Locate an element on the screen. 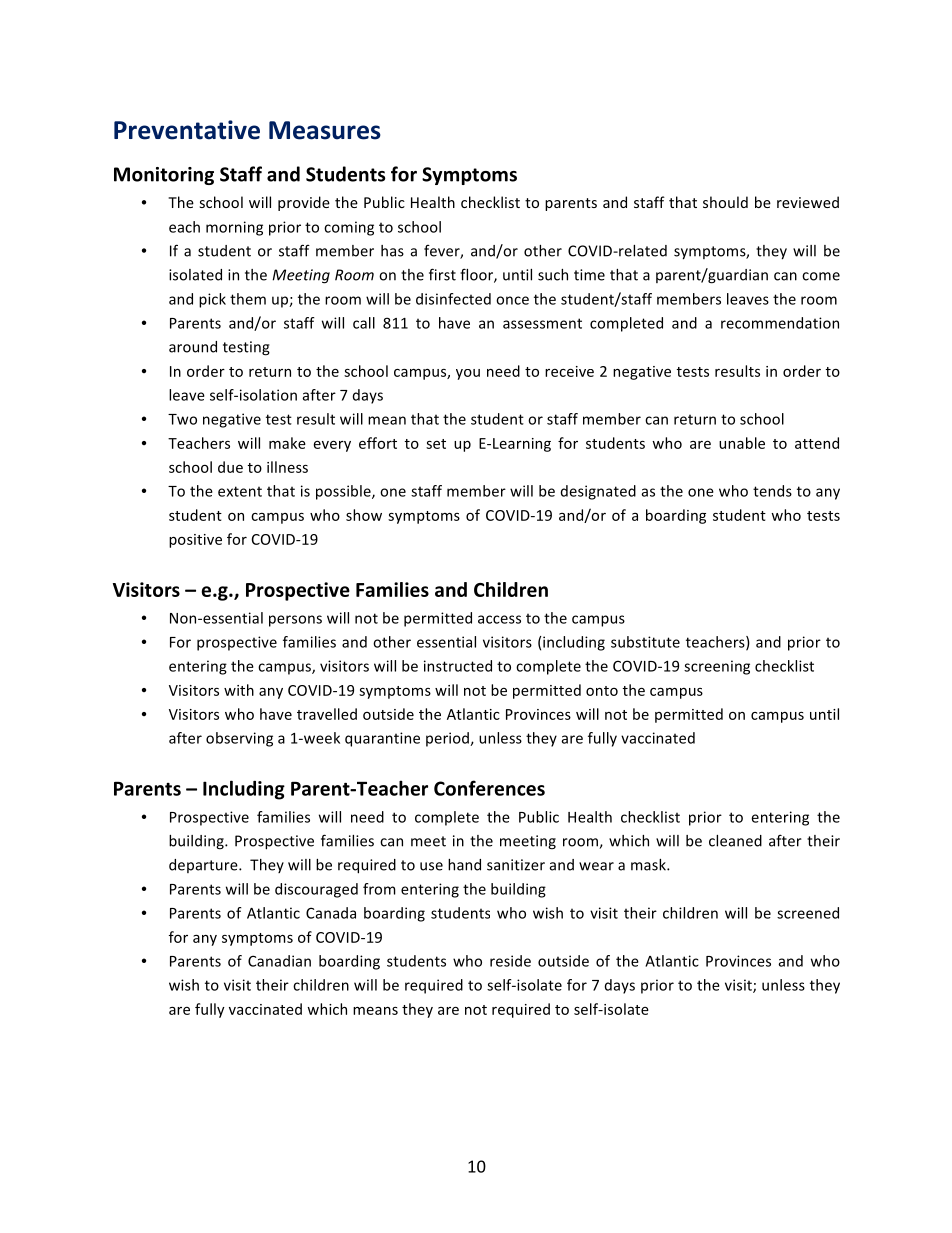 The height and width of the screenshot is (1233, 952). instructed is located at coordinates (458, 666).
